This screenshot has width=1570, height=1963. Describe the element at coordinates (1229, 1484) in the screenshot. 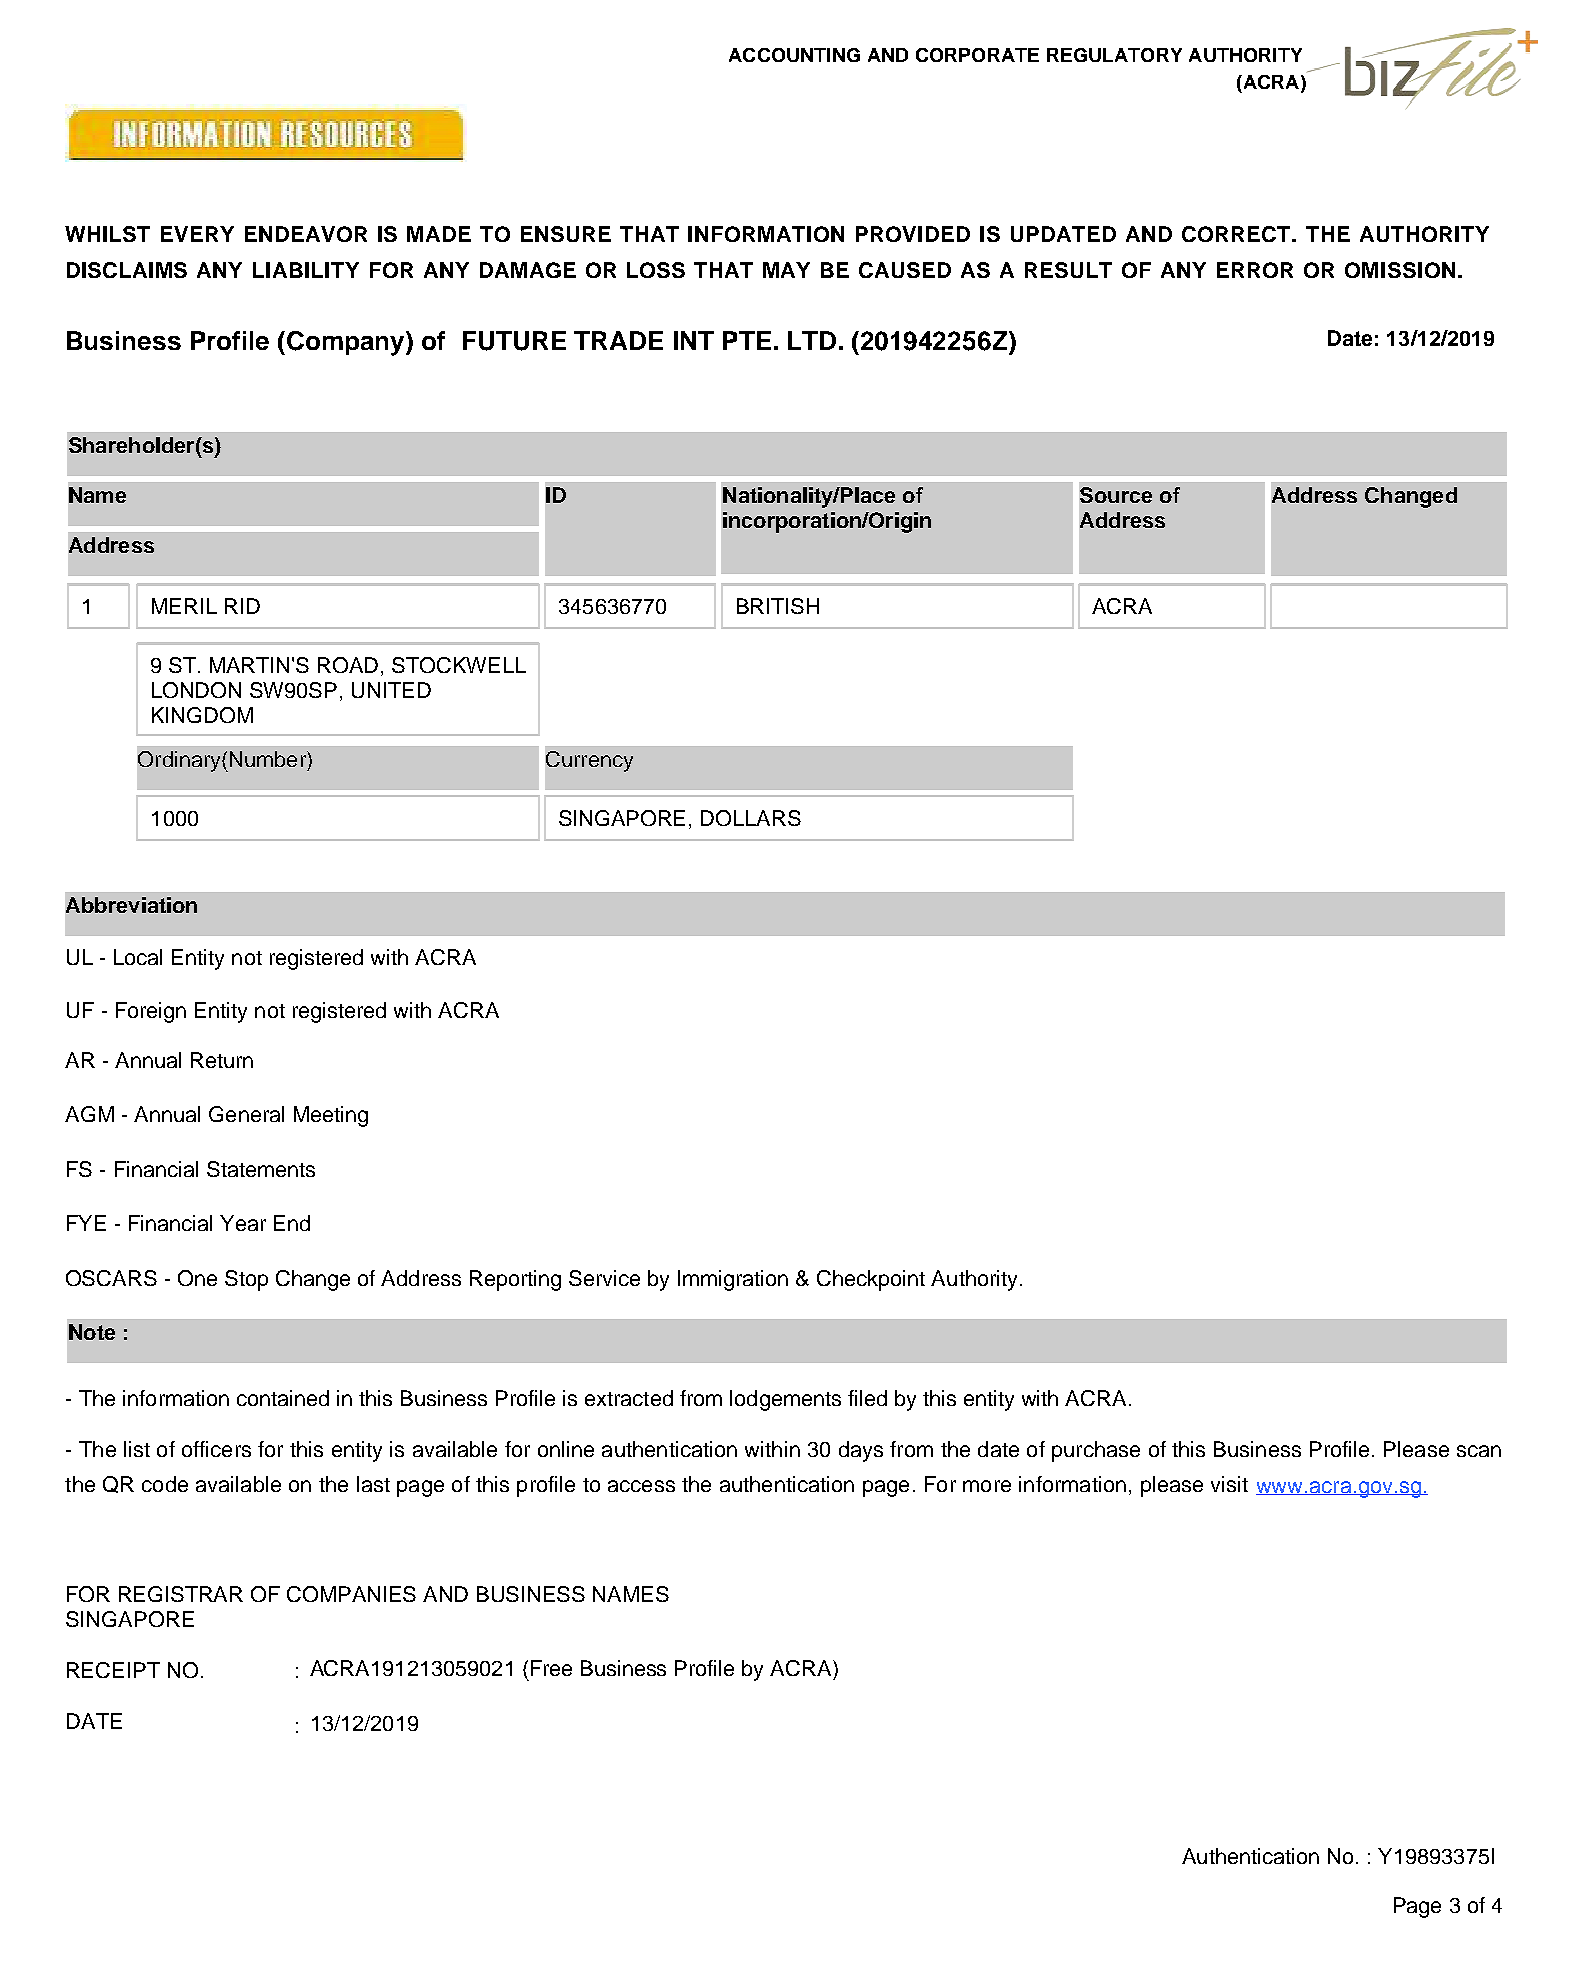

I see `visit` at that location.
